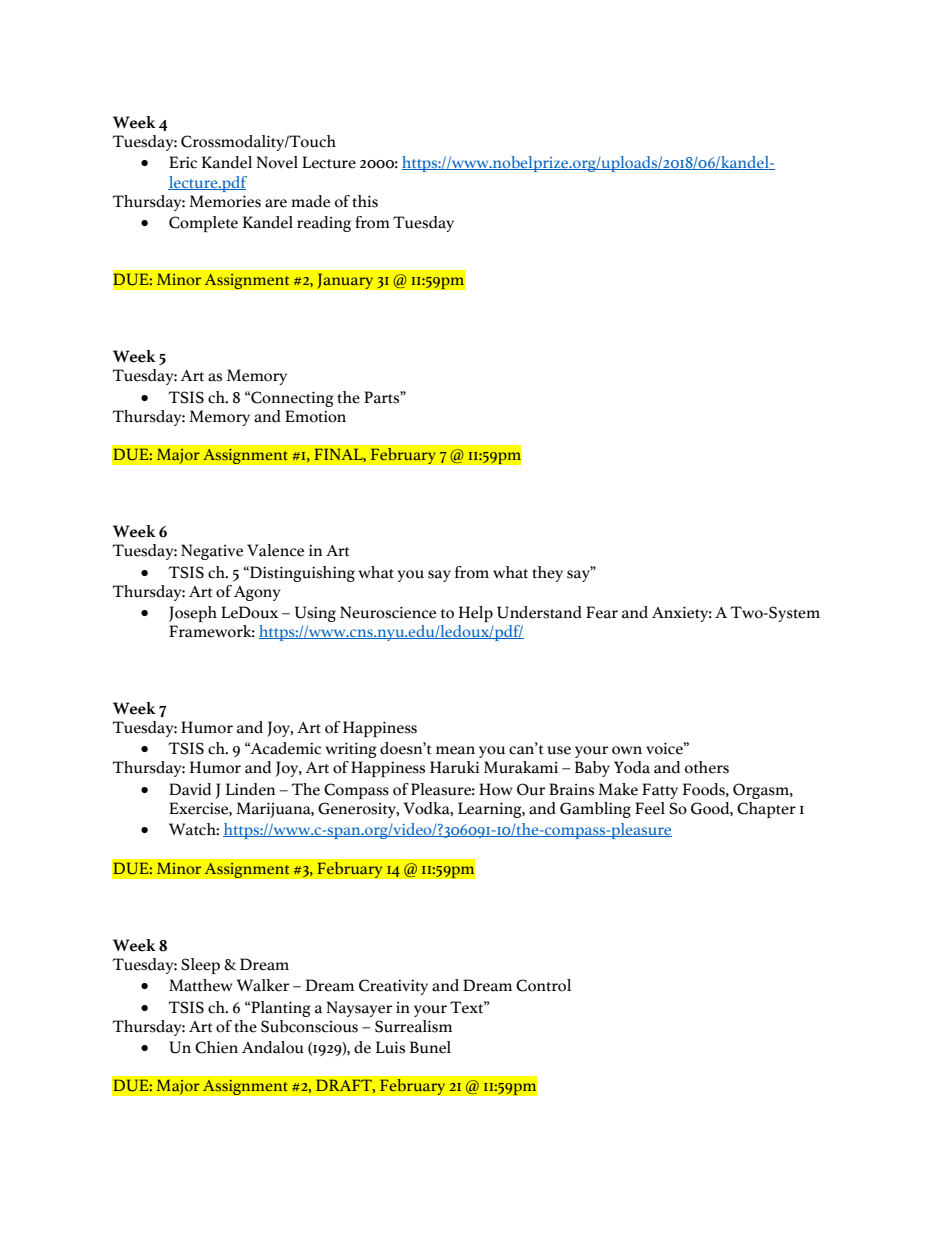 Image resolution: width=952 pixels, height=1233 pixels. I want to click on are, so click(276, 203).
